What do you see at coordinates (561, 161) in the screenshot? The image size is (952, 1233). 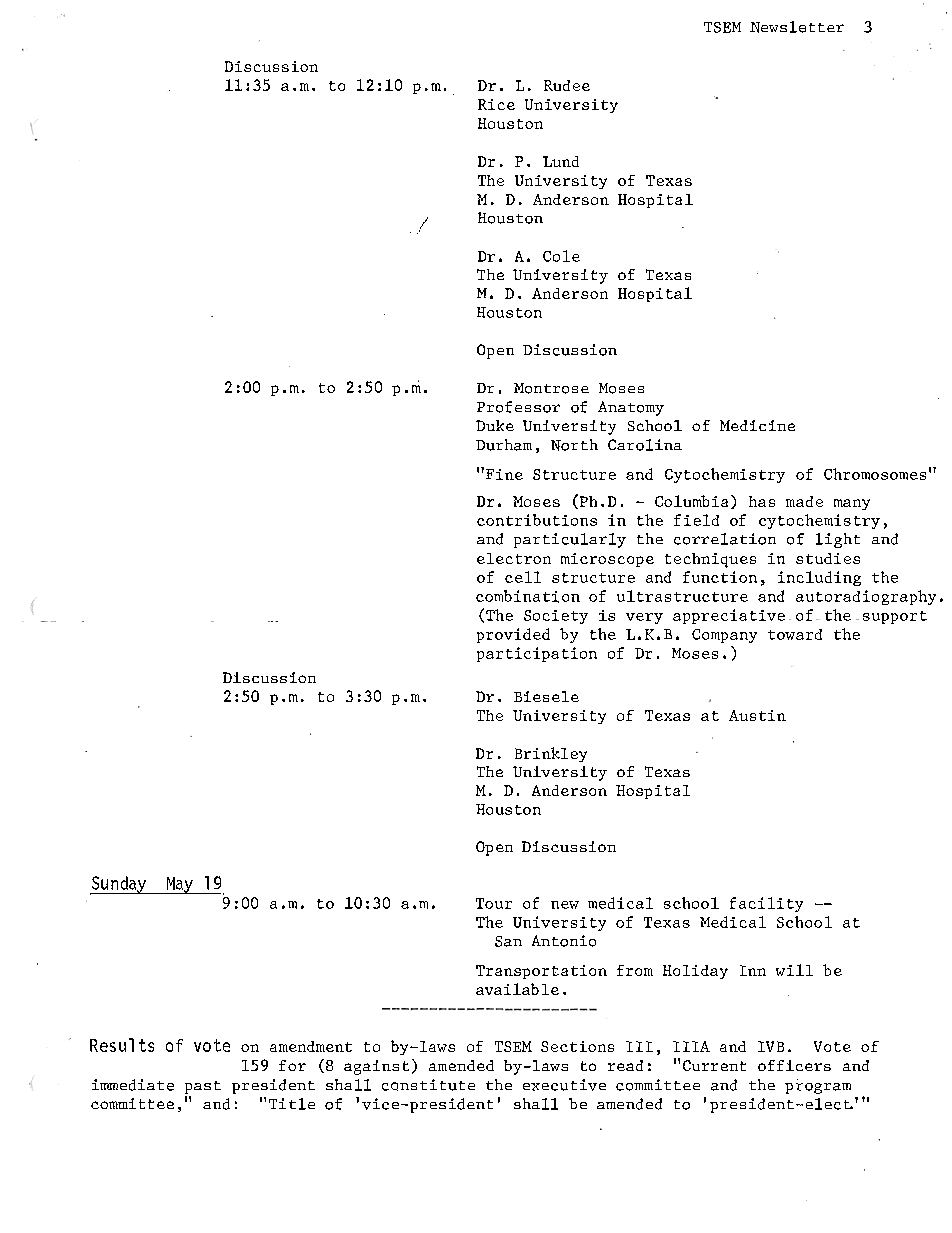 I see `Lund` at bounding box center [561, 161].
